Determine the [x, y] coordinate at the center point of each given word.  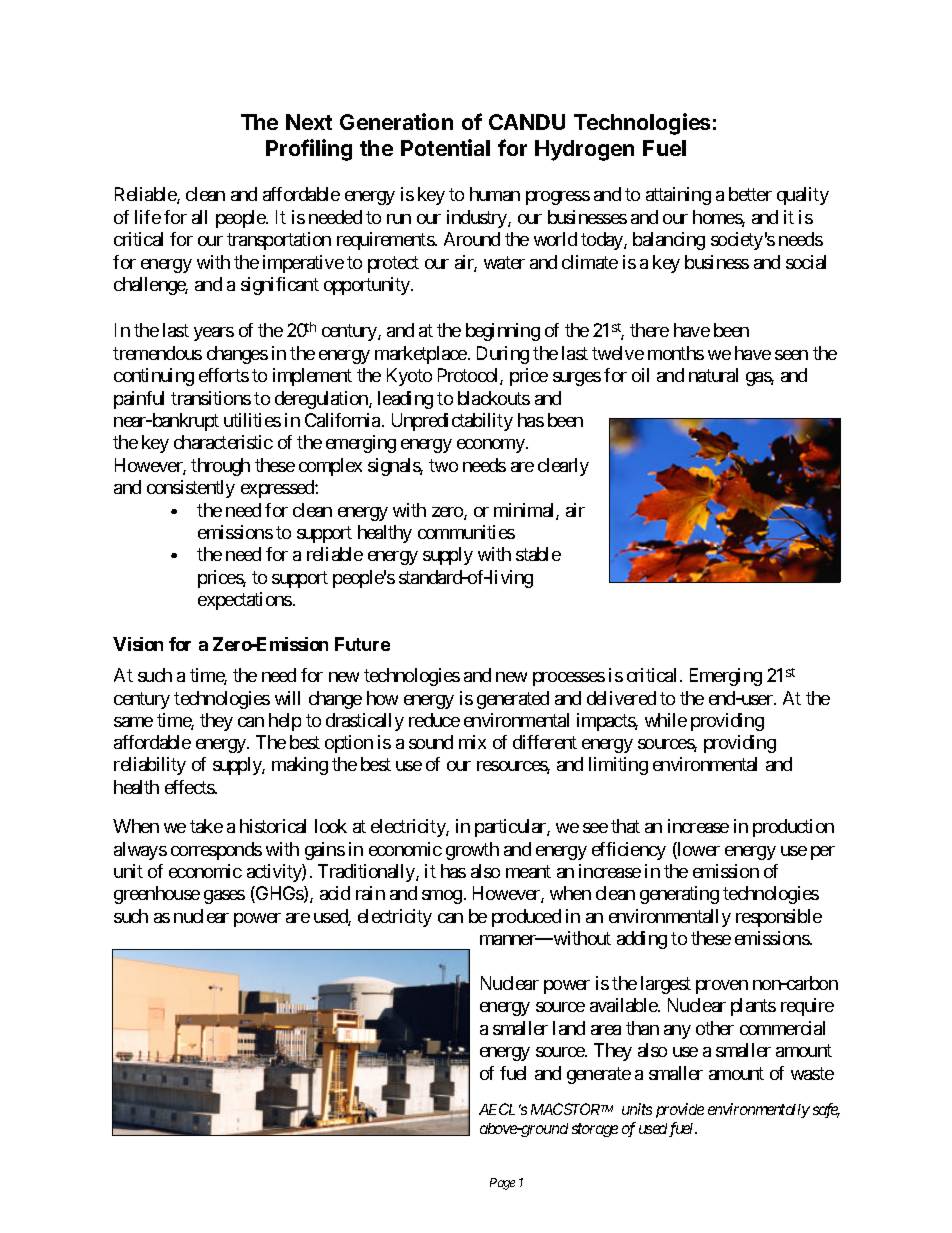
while [666, 720]
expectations [245, 601]
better [750, 194]
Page [502, 1184]
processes [569, 679]
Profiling [309, 150]
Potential [445, 147]
